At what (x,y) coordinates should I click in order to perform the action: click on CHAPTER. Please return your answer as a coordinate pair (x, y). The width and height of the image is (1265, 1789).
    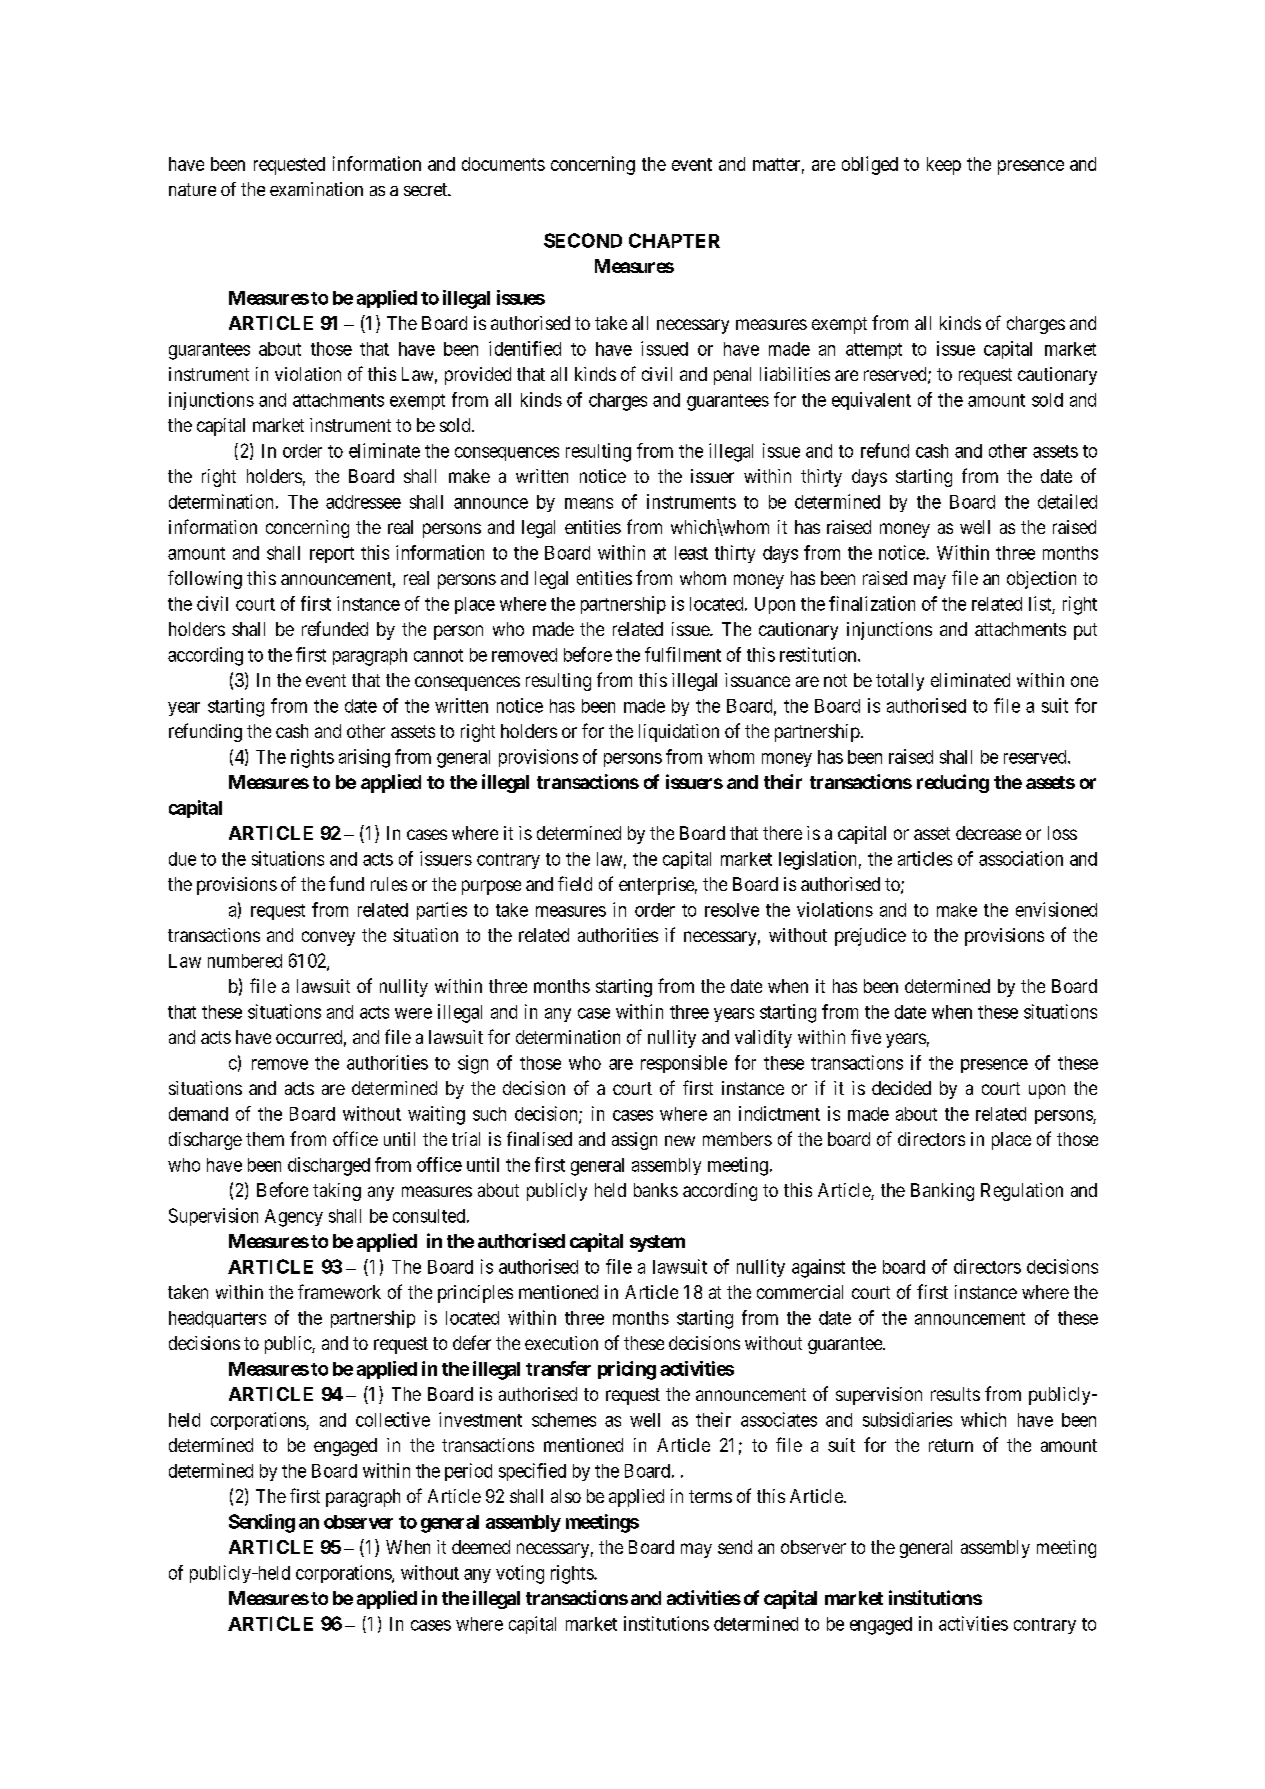
    Looking at the image, I should click on (674, 240).
